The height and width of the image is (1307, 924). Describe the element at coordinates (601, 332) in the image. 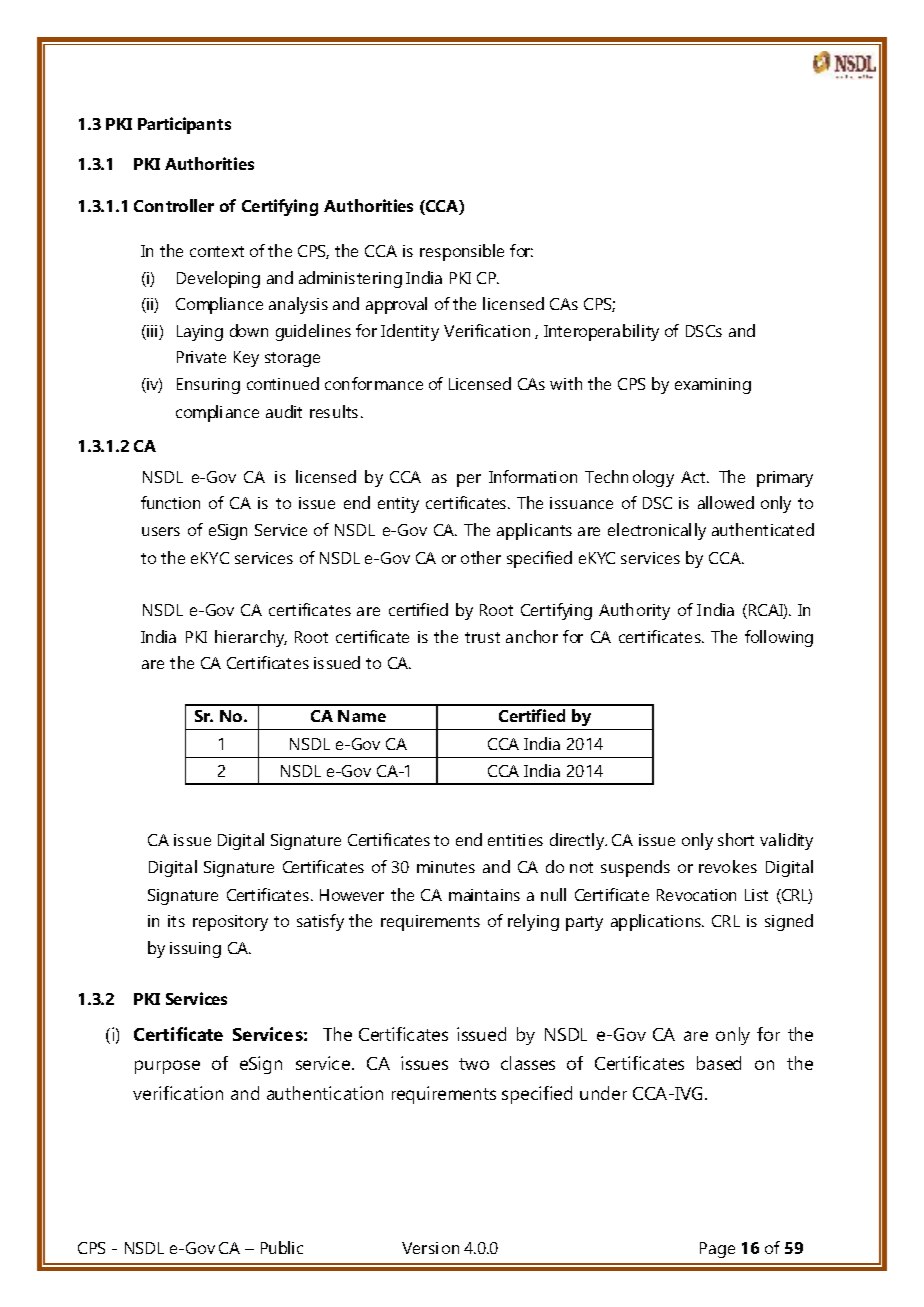

I see `Interoperability` at that location.
